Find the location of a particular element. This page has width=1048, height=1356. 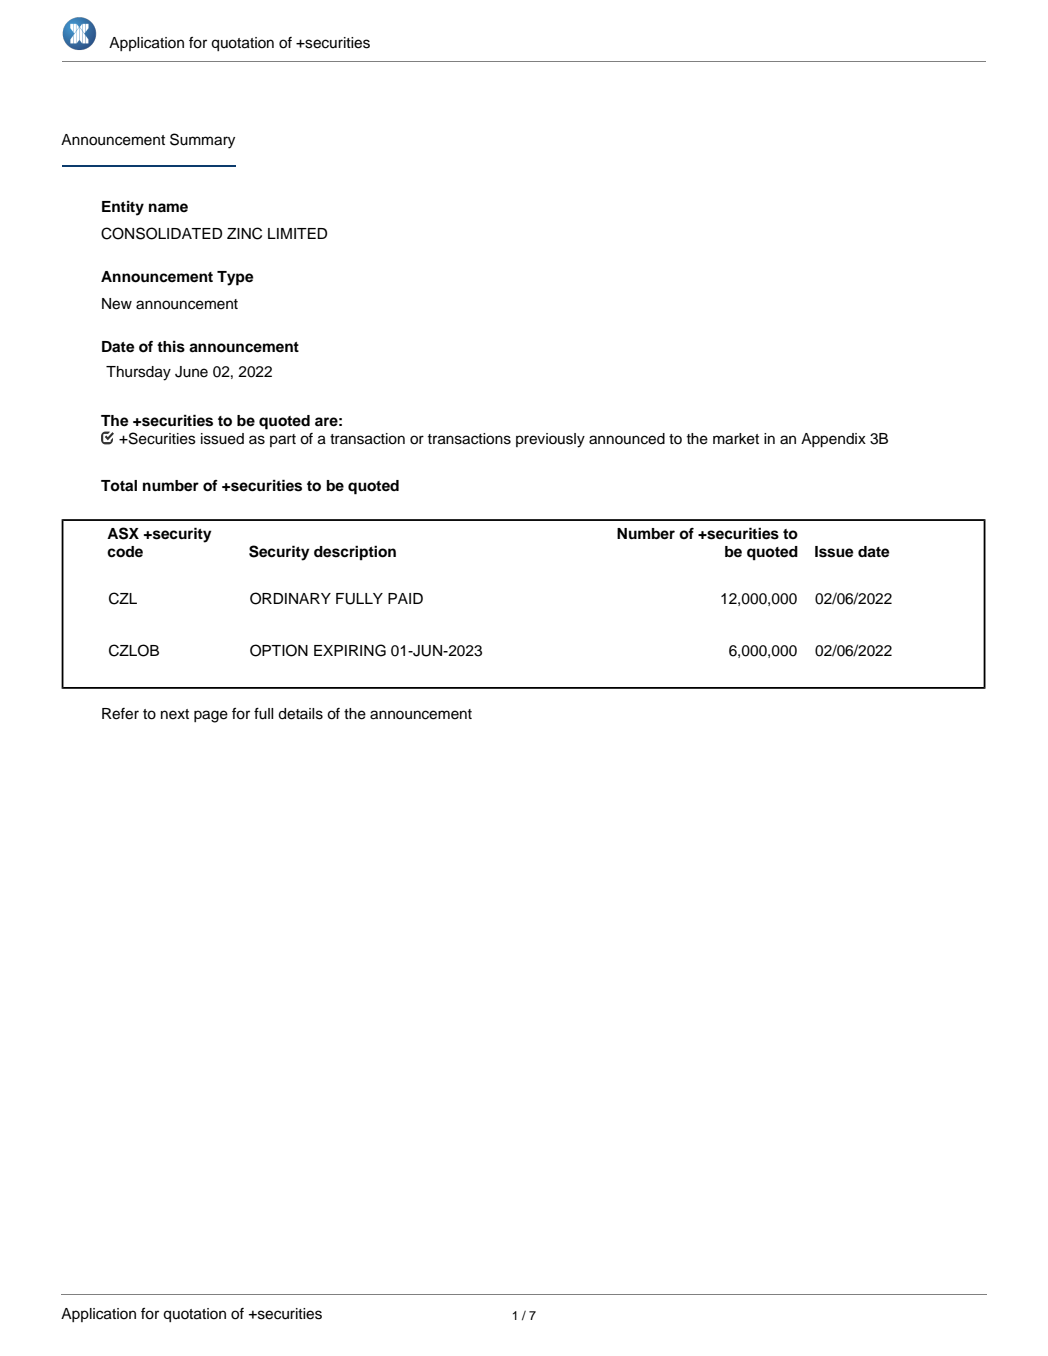

LIMITED is located at coordinates (297, 233).
